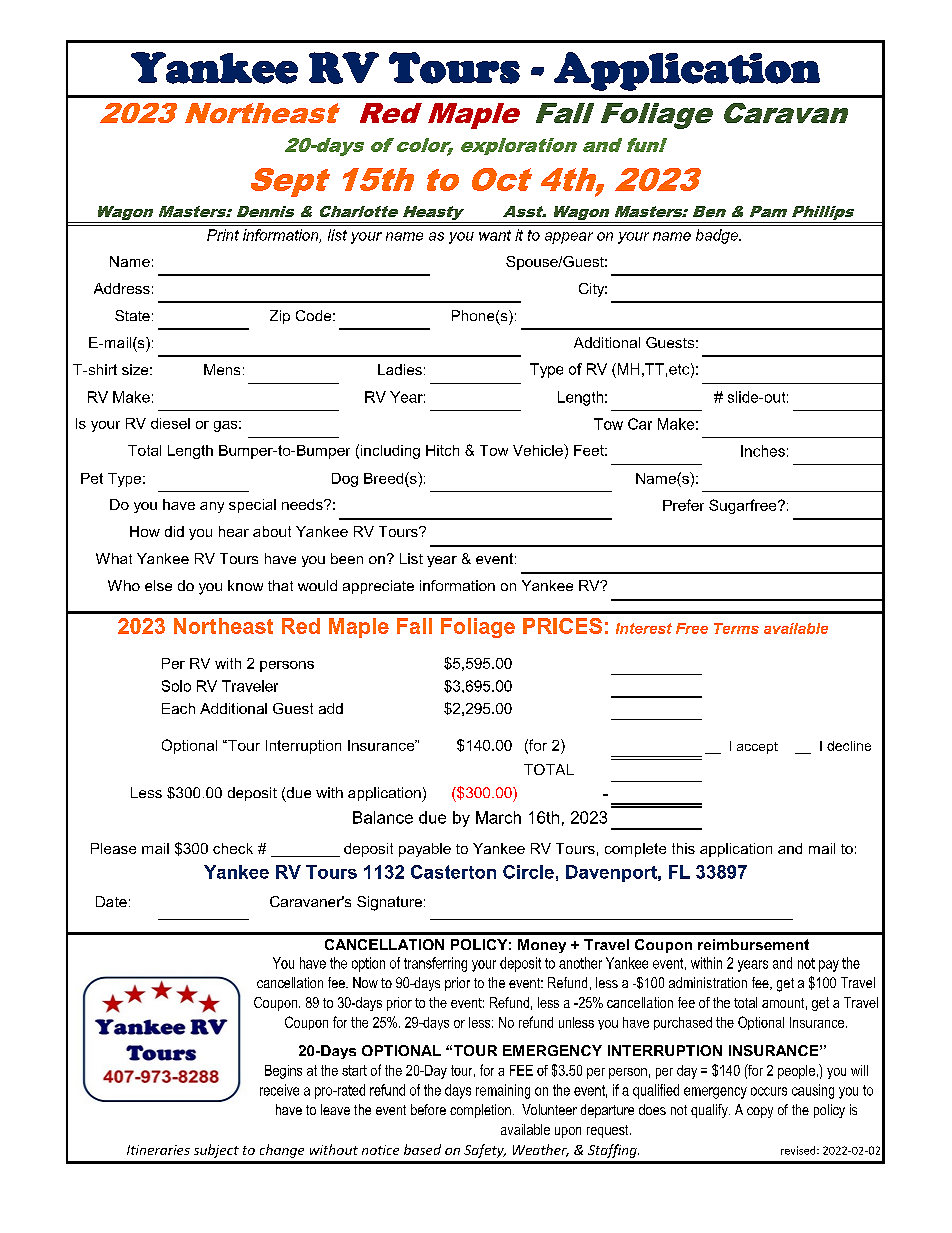 Image resolution: width=952 pixels, height=1233 pixels. Describe the element at coordinates (158, 1150) in the document. I see `Itineraries` at that location.
